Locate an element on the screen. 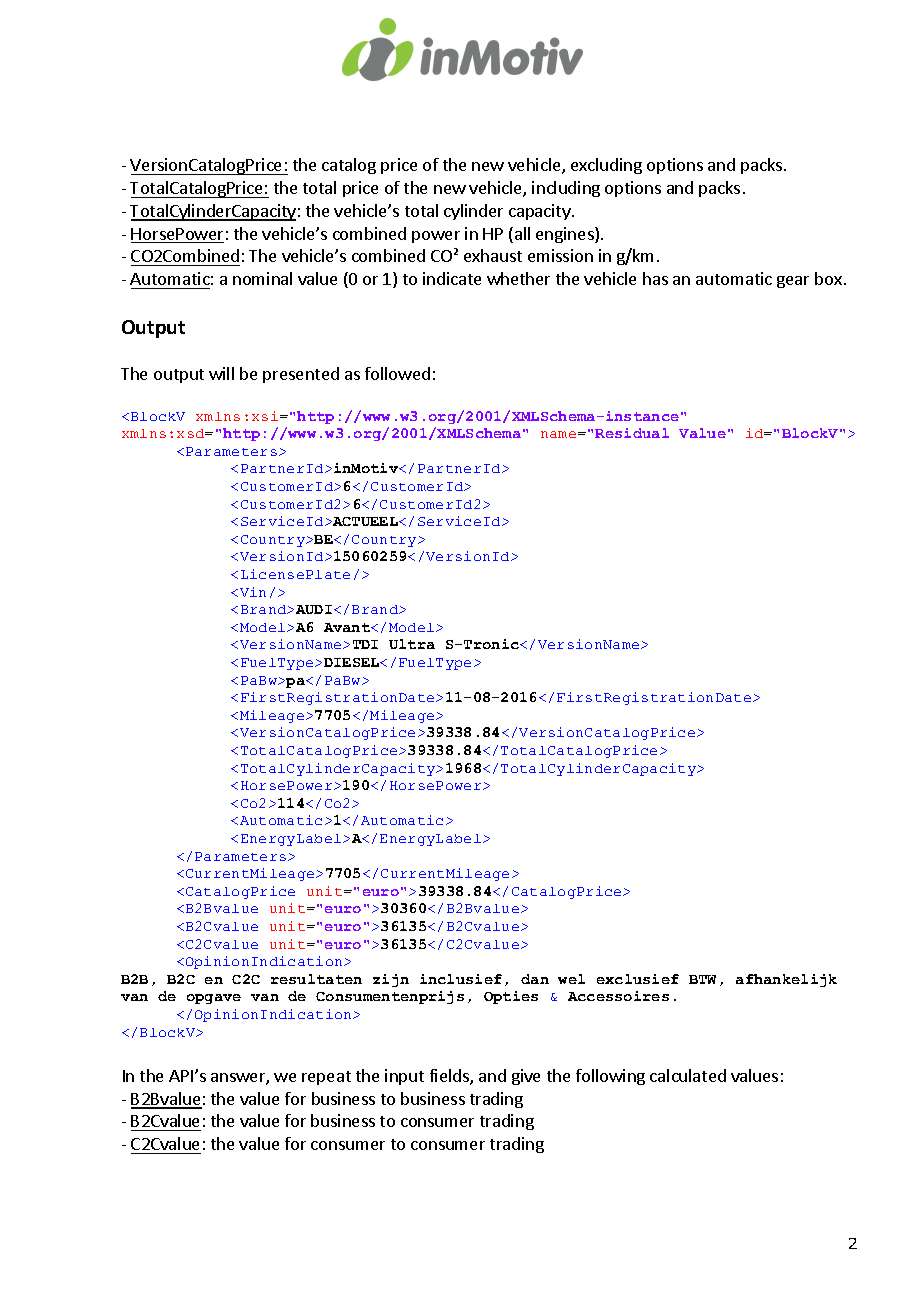 This screenshot has height=1308, width=924. Vin is located at coordinates (253, 592).
